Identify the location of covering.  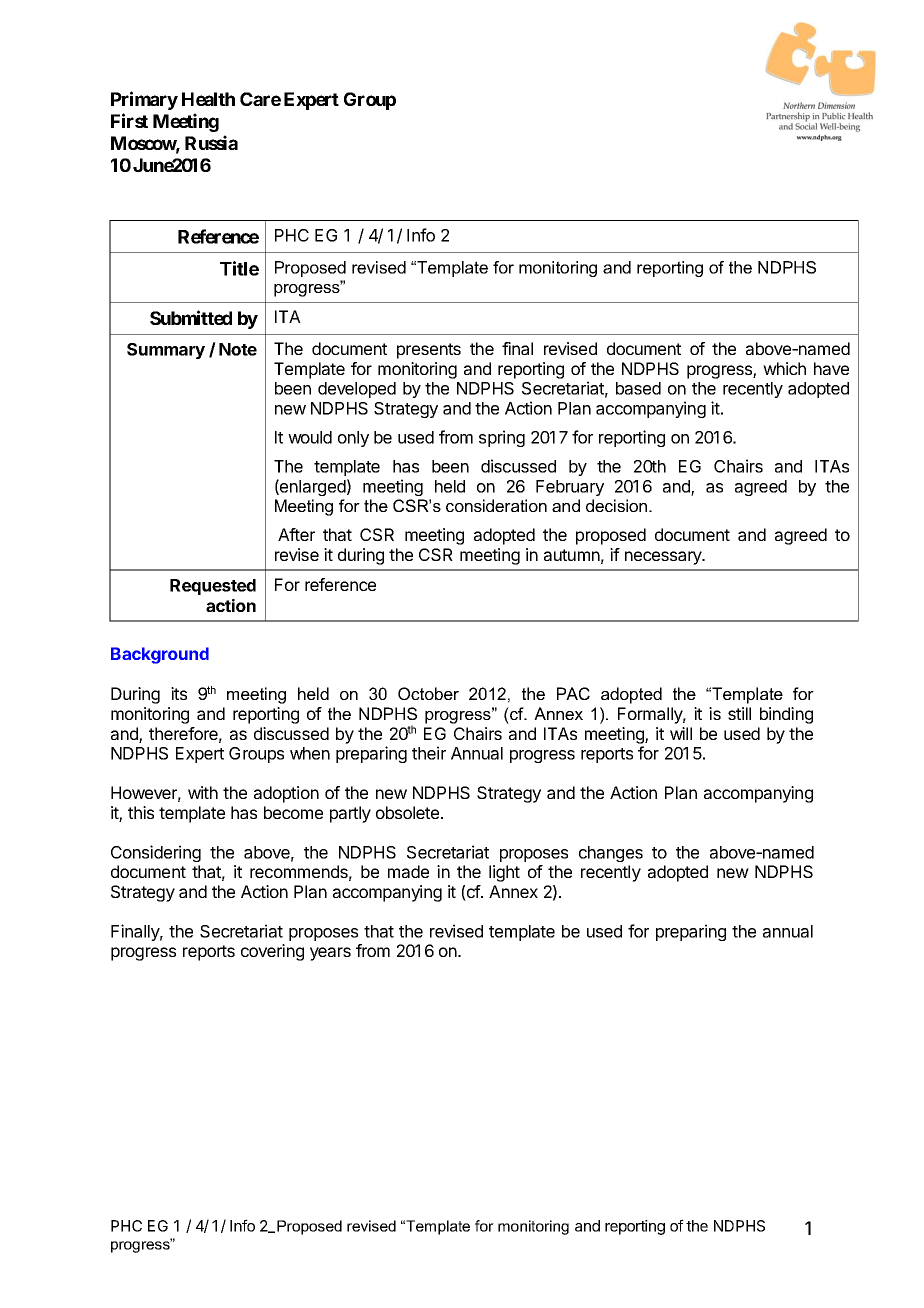
(272, 952).
